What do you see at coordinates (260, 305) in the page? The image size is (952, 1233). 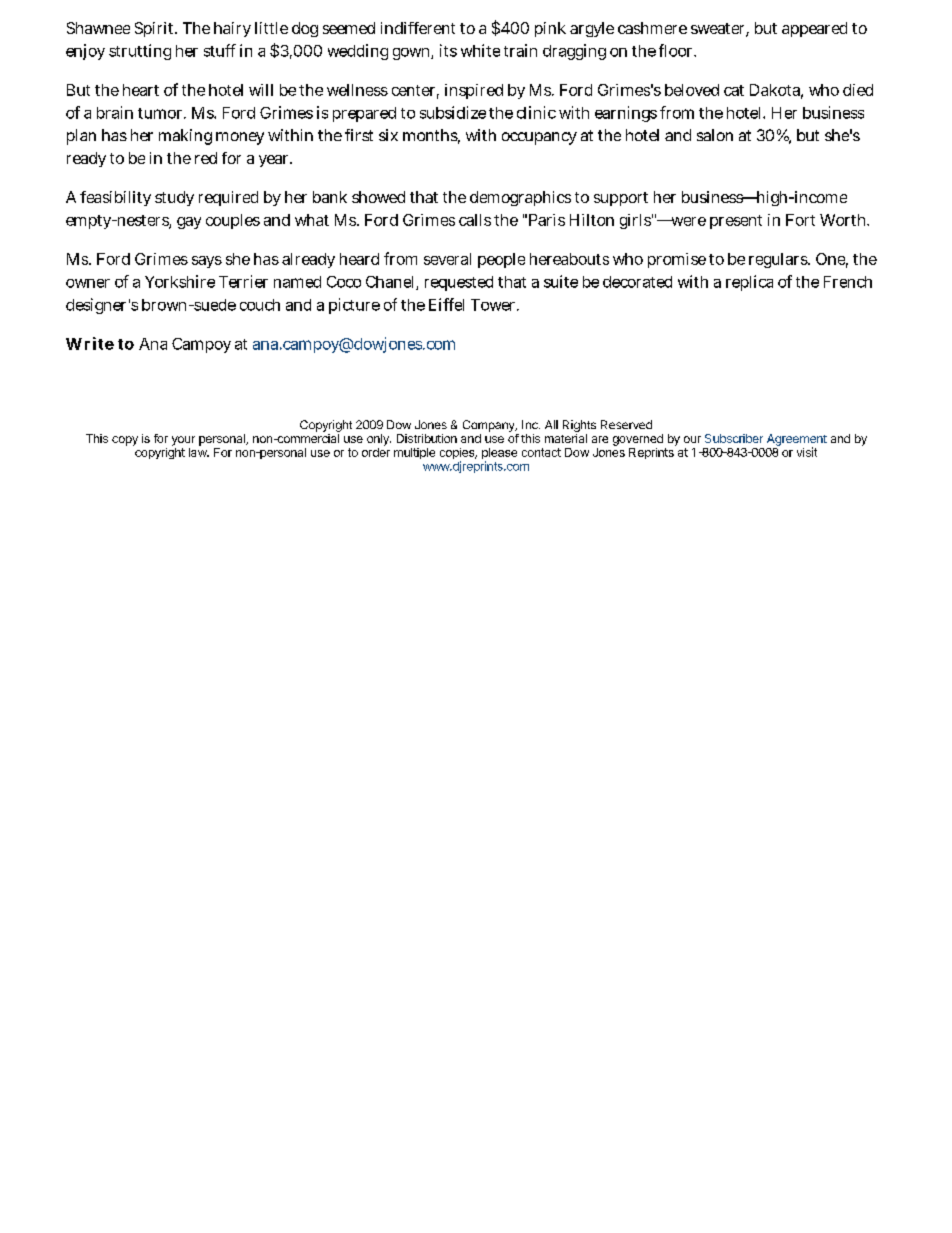 I see `couch` at bounding box center [260, 305].
